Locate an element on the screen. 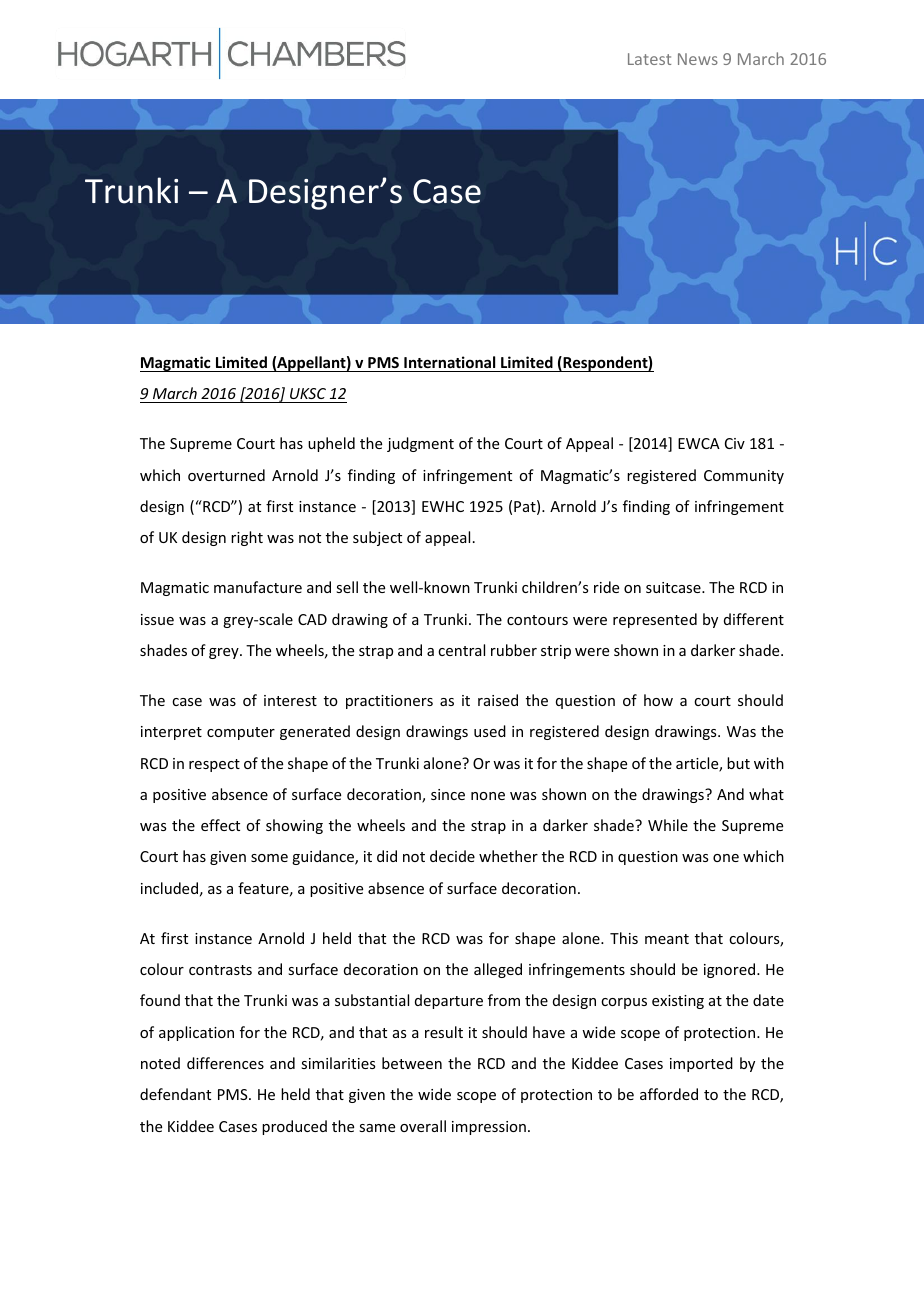  Latest is located at coordinates (649, 59).
